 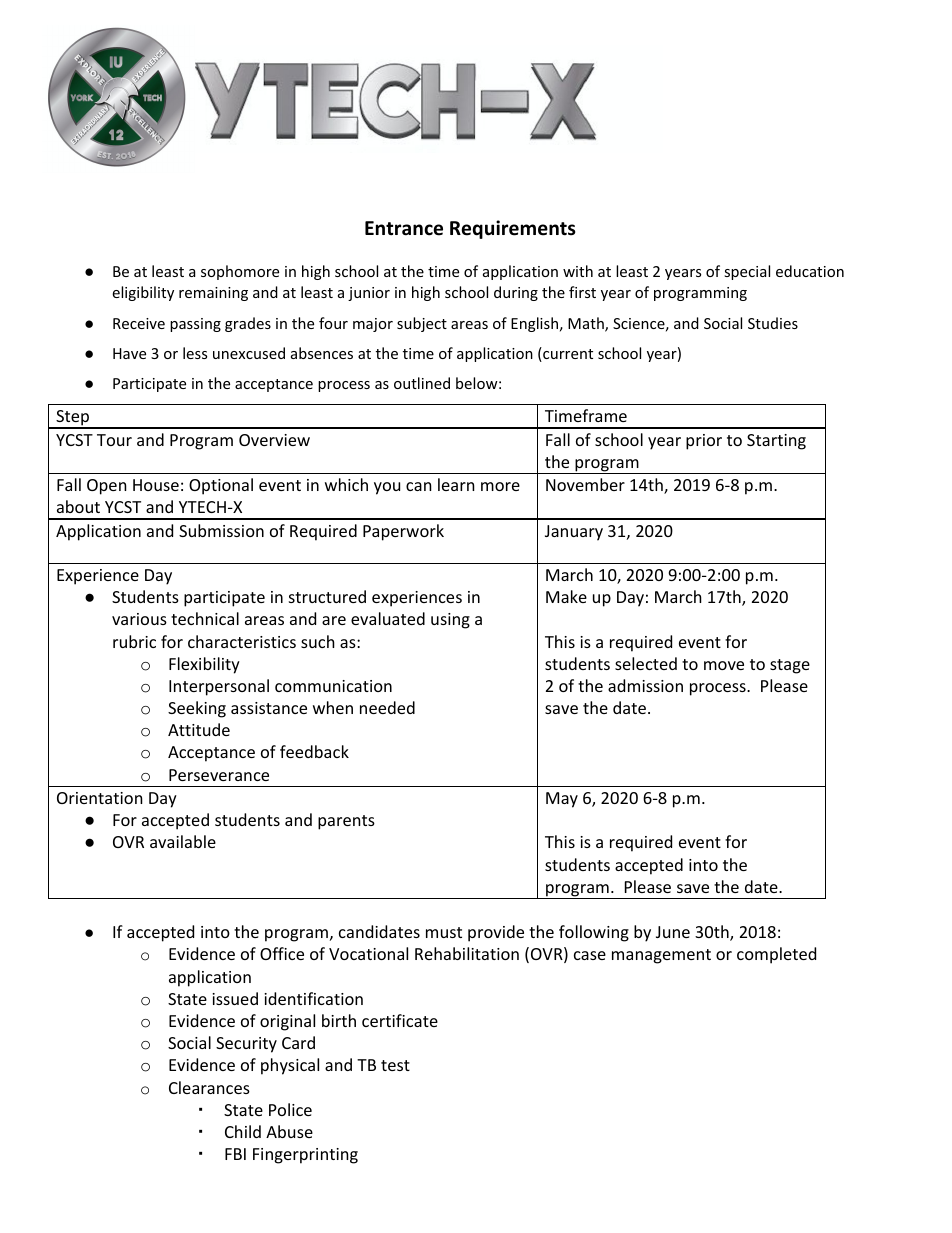 What do you see at coordinates (209, 1087) in the screenshot?
I see `Clearances` at bounding box center [209, 1087].
